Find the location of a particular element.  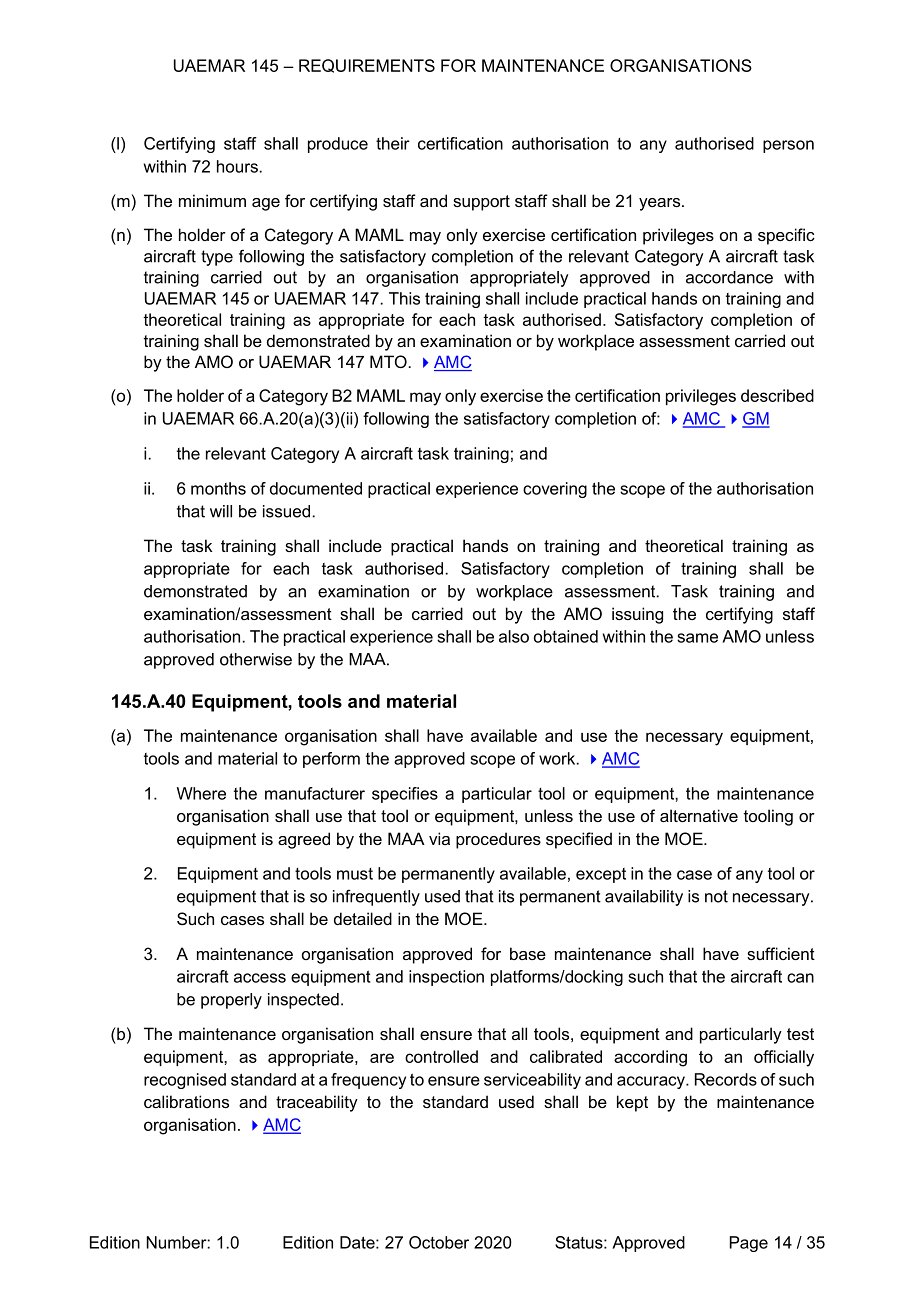

support is located at coordinates (481, 203).
